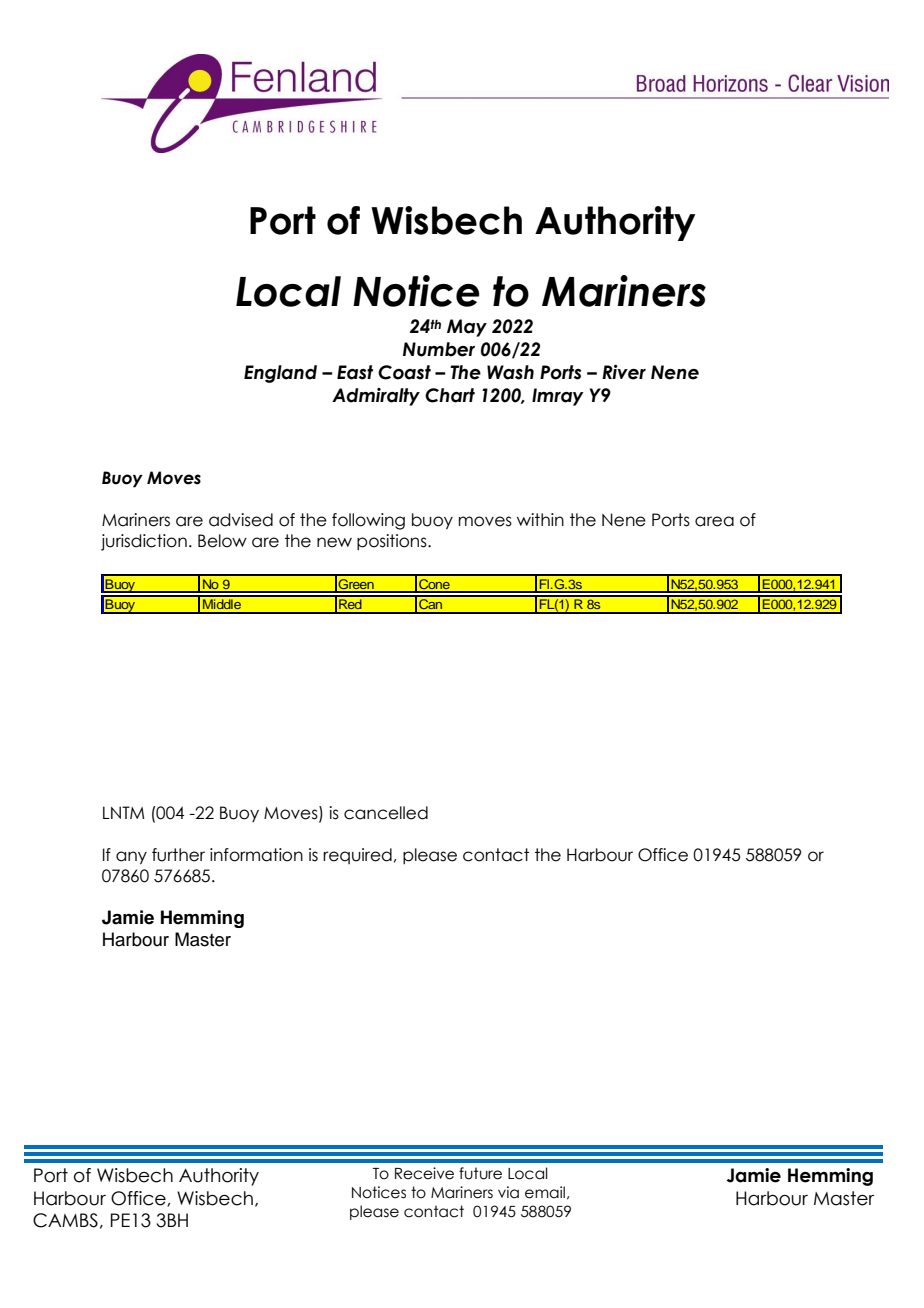  What do you see at coordinates (393, 542) in the image?
I see `positions` at bounding box center [393, 542].
